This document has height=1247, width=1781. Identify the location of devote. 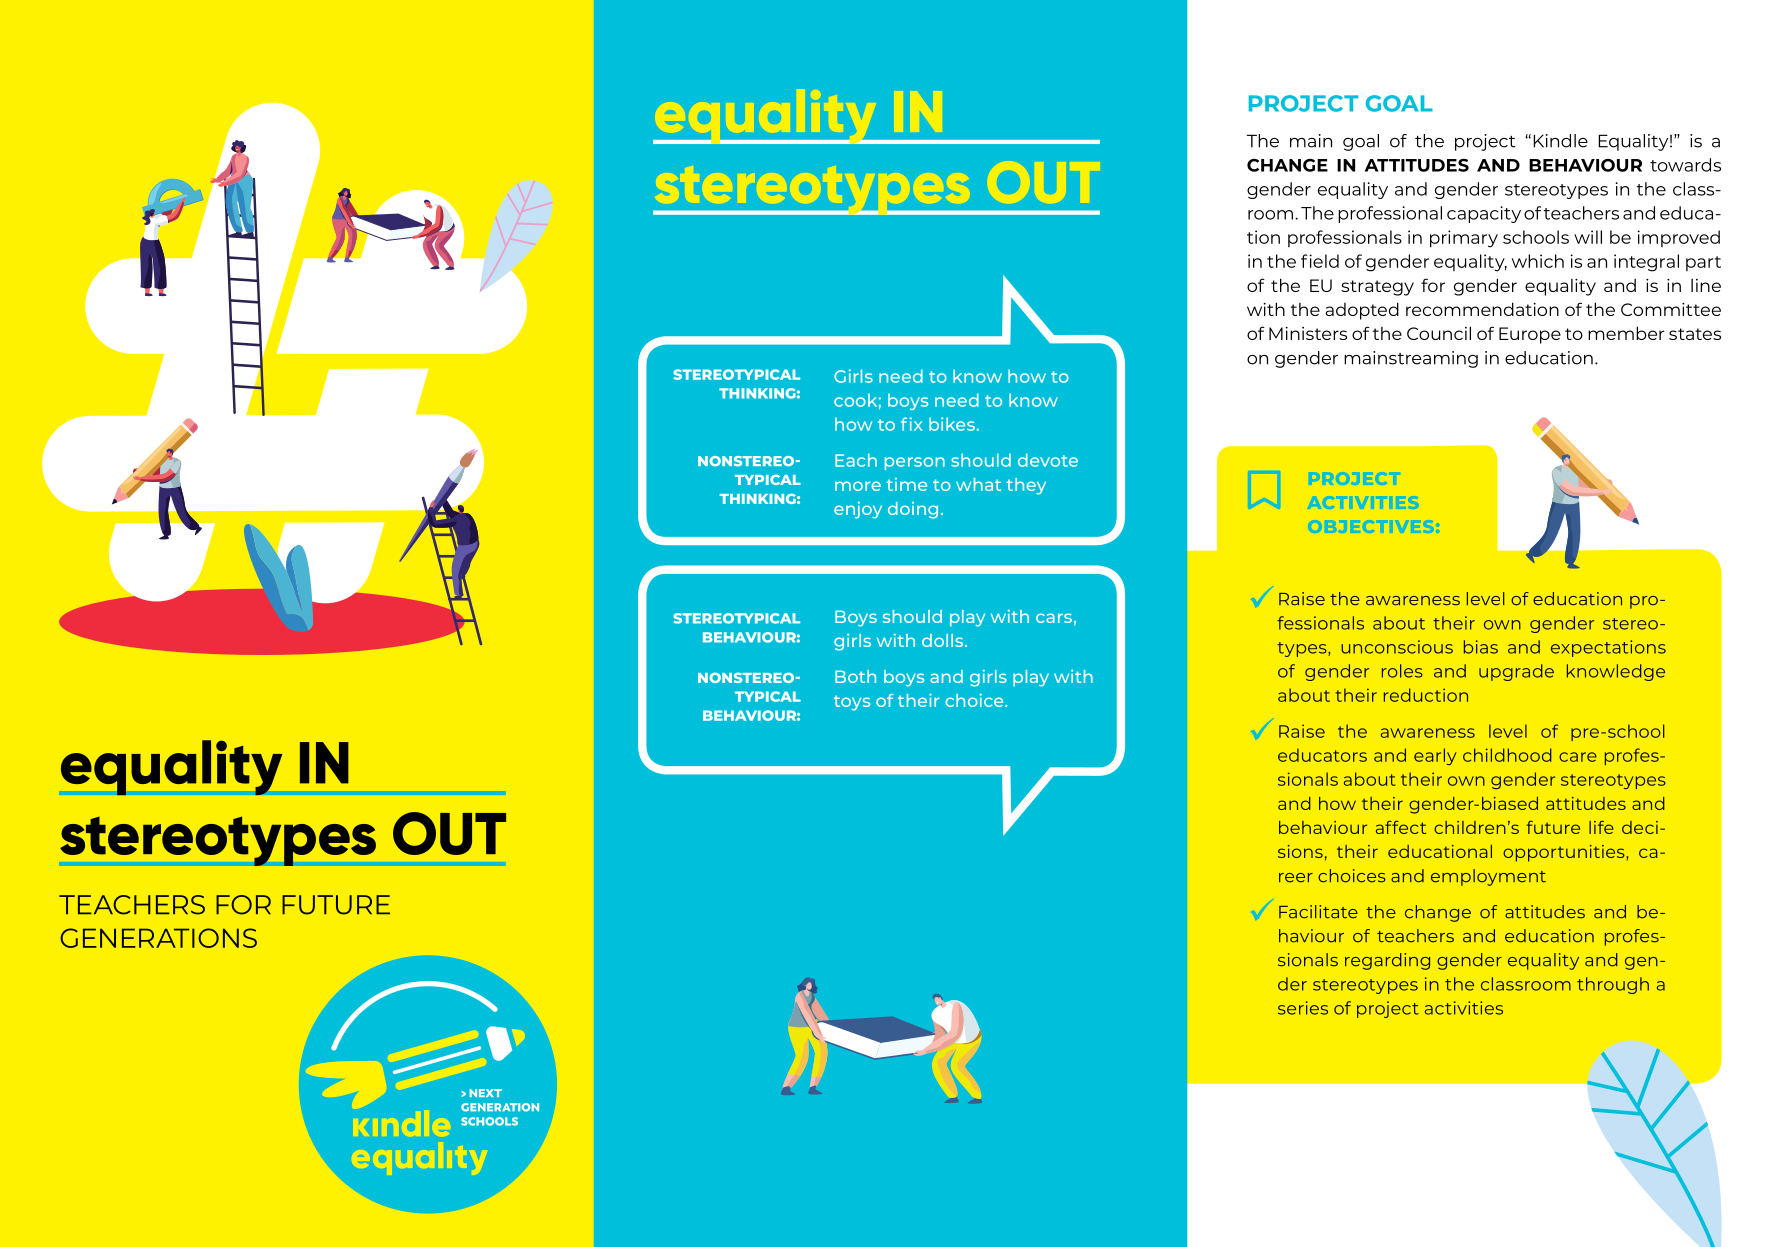
(1048, 460).
